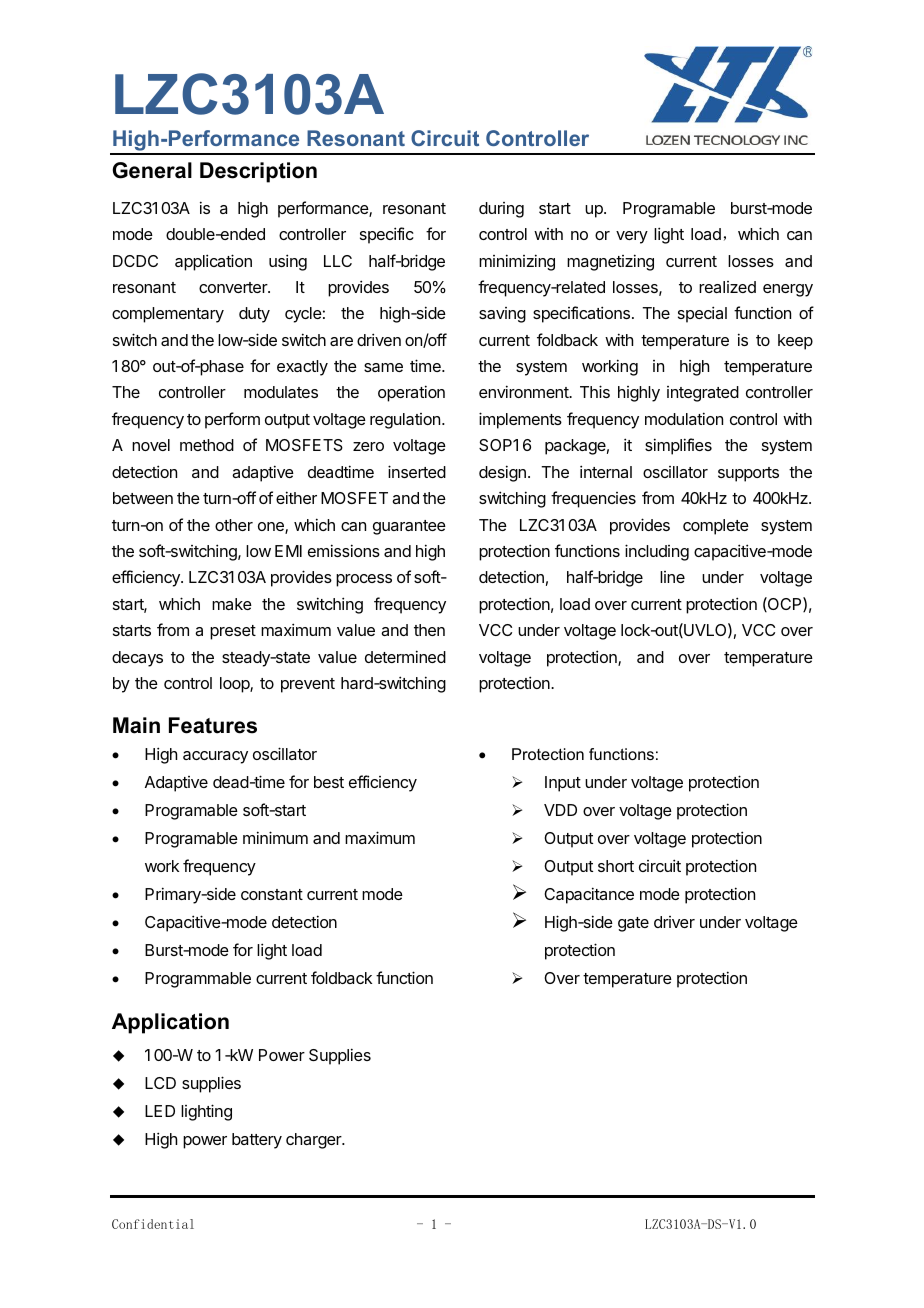 This screenshot has width=924, height=1308. What do you see at coordinates (502, 473) in the screenshot?
I see `design` at bounding box center [502, 473].
